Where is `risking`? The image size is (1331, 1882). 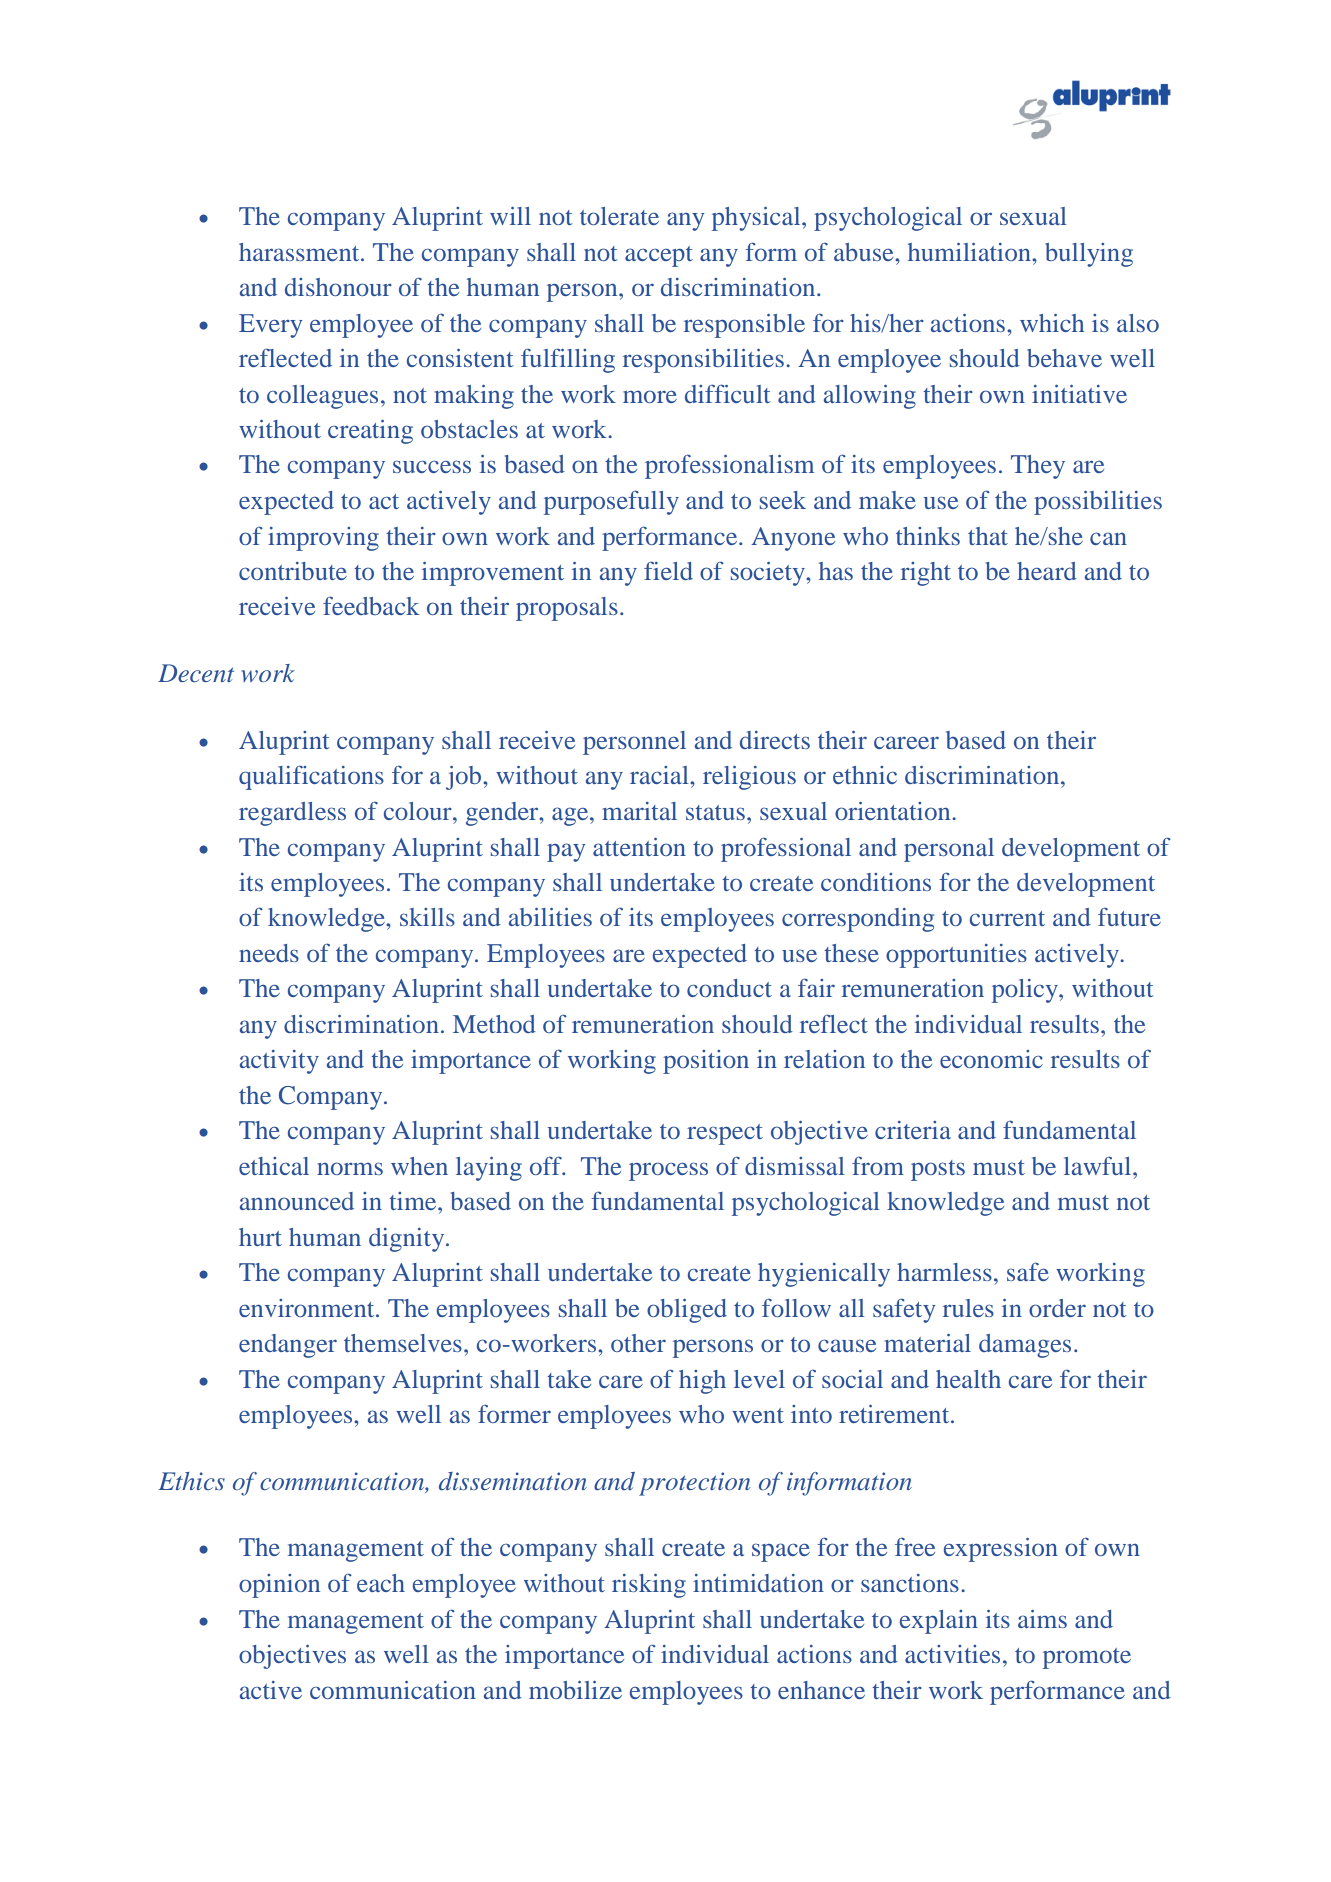
risking is located at coordinates (649, 1586).
